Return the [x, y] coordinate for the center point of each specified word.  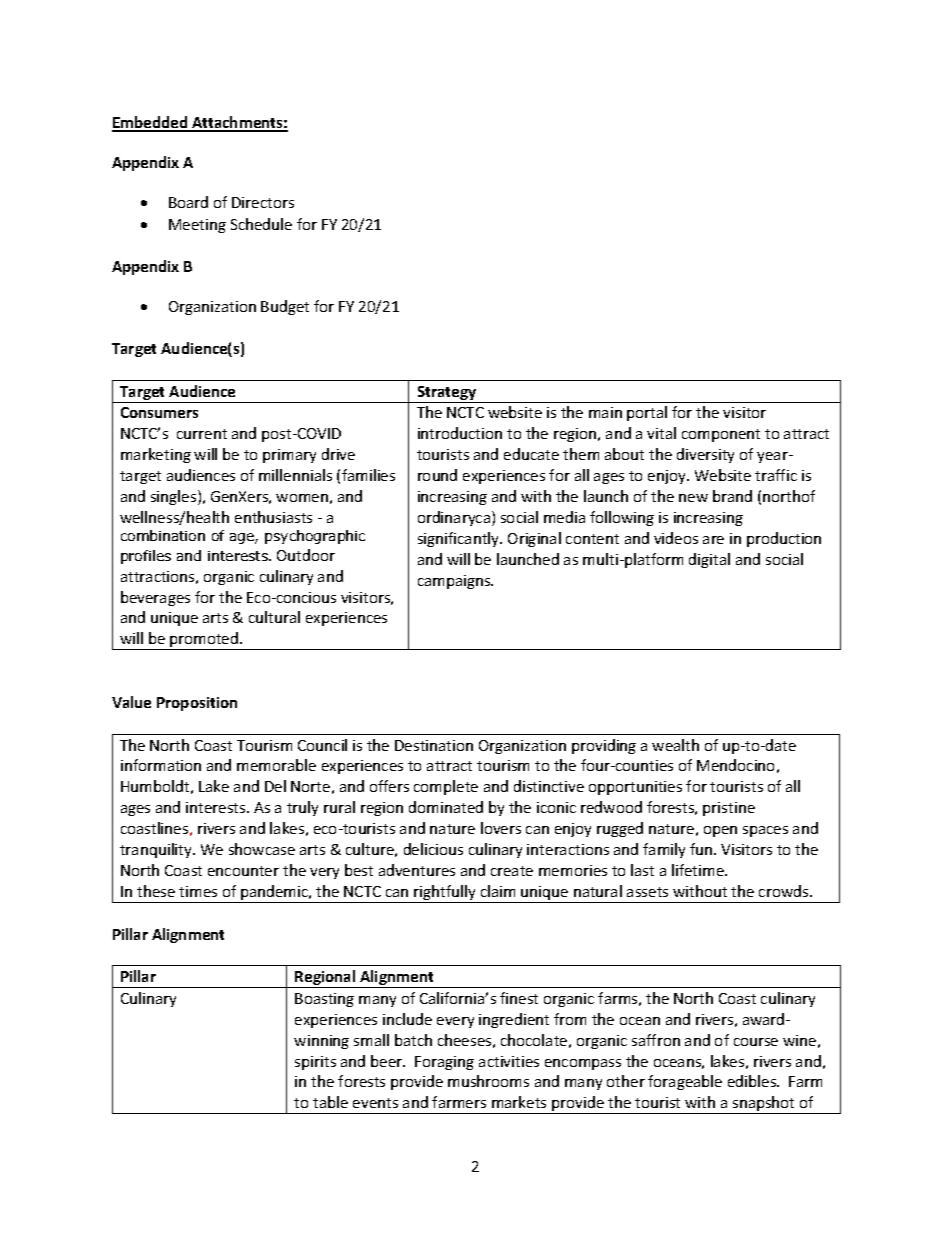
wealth [675, 745]
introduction [460, 433]
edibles [753, 1081]
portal [647, 413]
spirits [315, 1063]
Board [188, 202]
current [202, 434]
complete [446, 787]
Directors [263, 202]
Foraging [444, 1063]
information [161, 765]
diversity [705, 455]
